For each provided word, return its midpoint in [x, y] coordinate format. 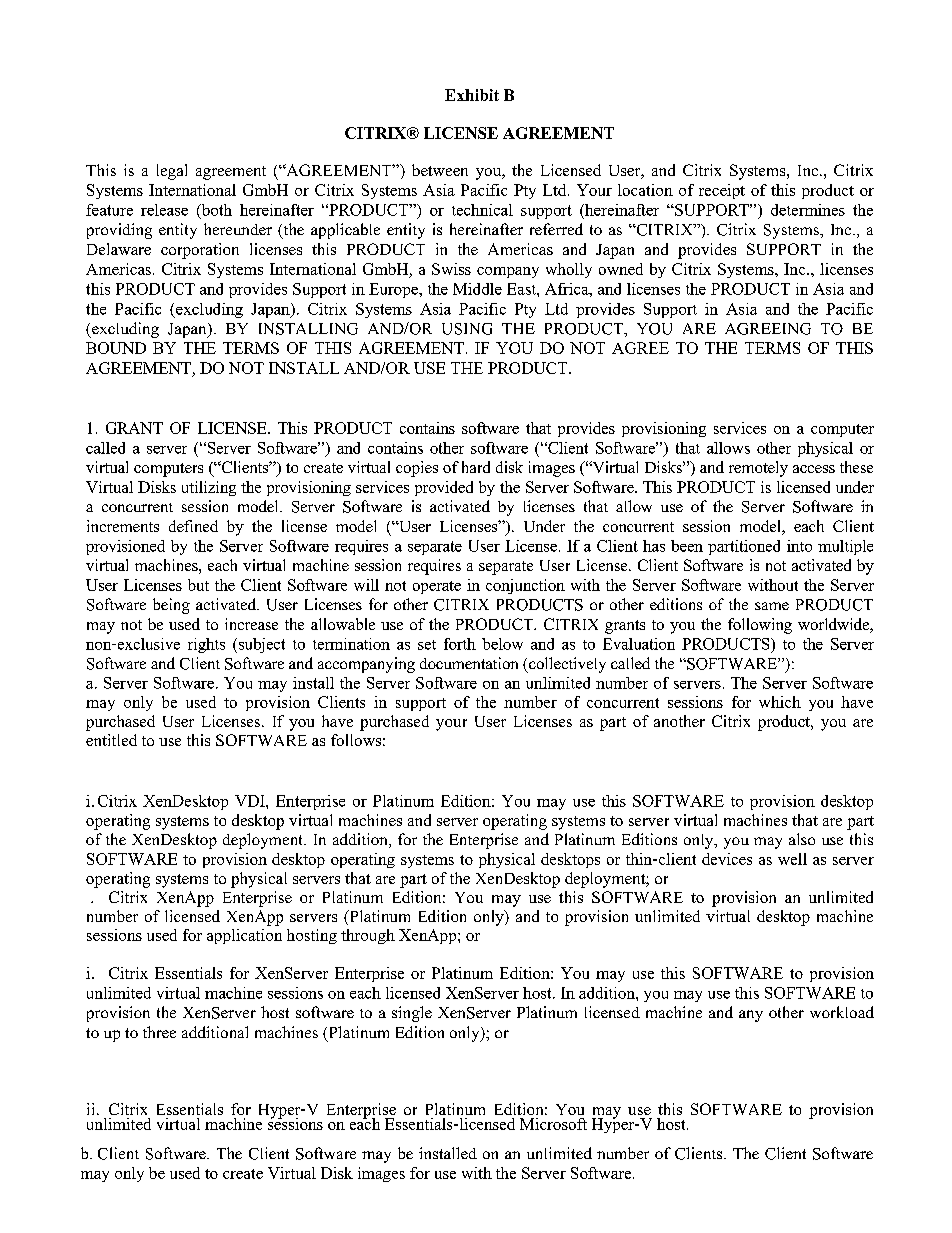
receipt [722, 191]
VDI [251, 801]
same [772, 606]
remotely [758, 469]
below [502, 644]
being [171, 606]
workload [842, 1012]
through [368, 936]
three [159, 1032]
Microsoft [553, 1124]
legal [172, 172]
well [792, 859]
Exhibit [472, 95]
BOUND [116, 348]
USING [467, 329]
